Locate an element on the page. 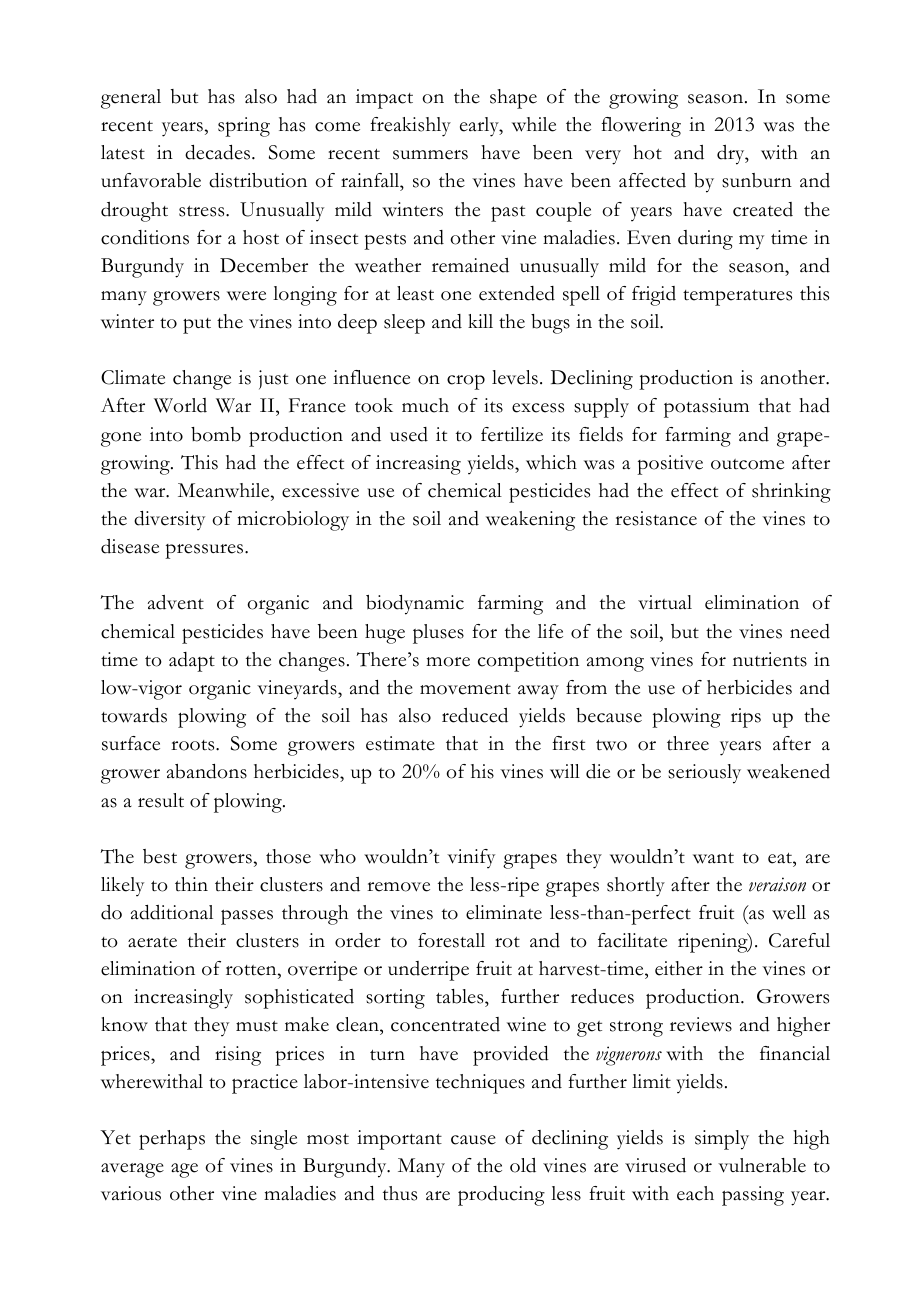 The height and width of the image is (1308, 924). summers is located at coordinates (430, 155).
